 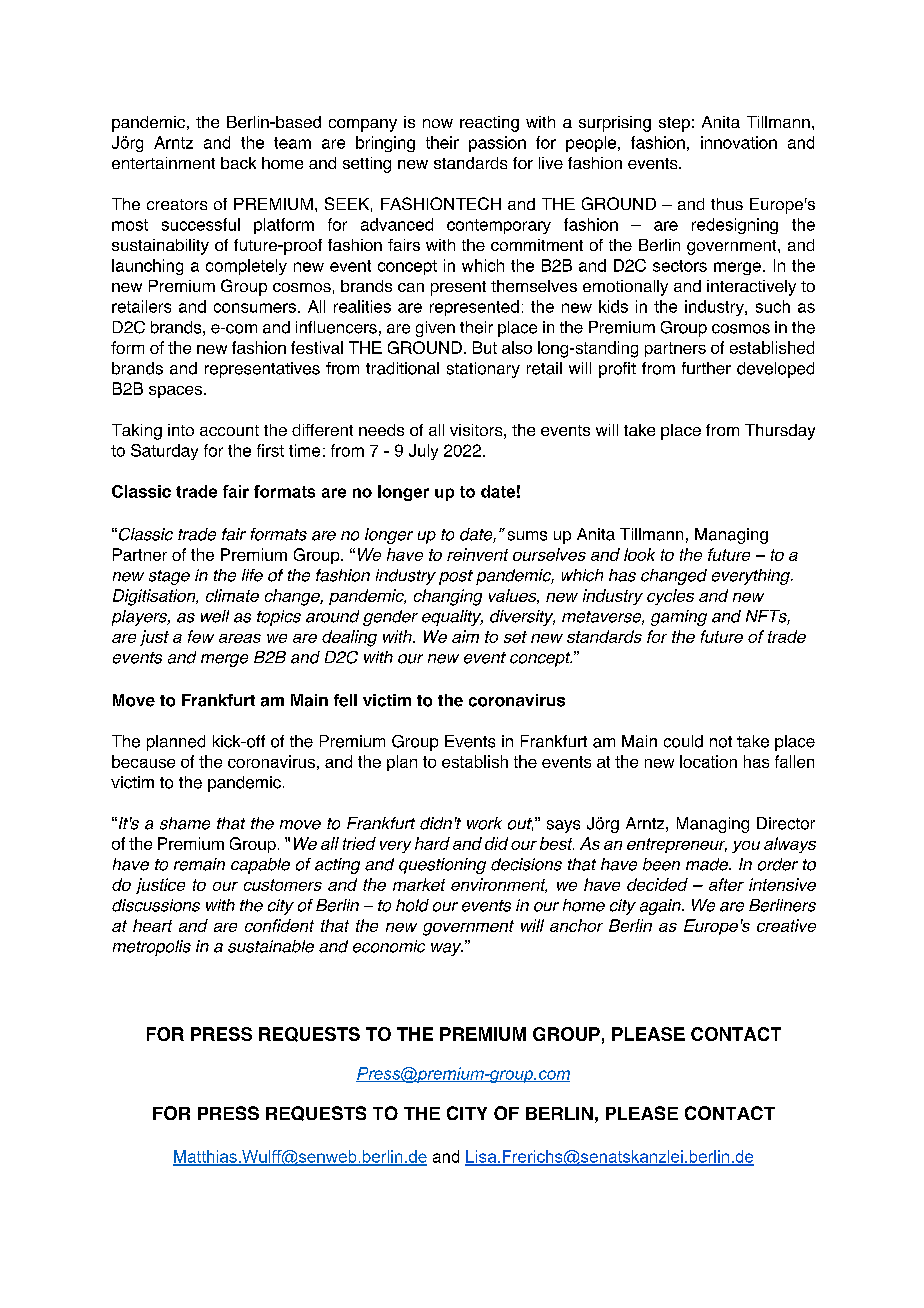 I want to click on fell, so click(x=345, y=700).
